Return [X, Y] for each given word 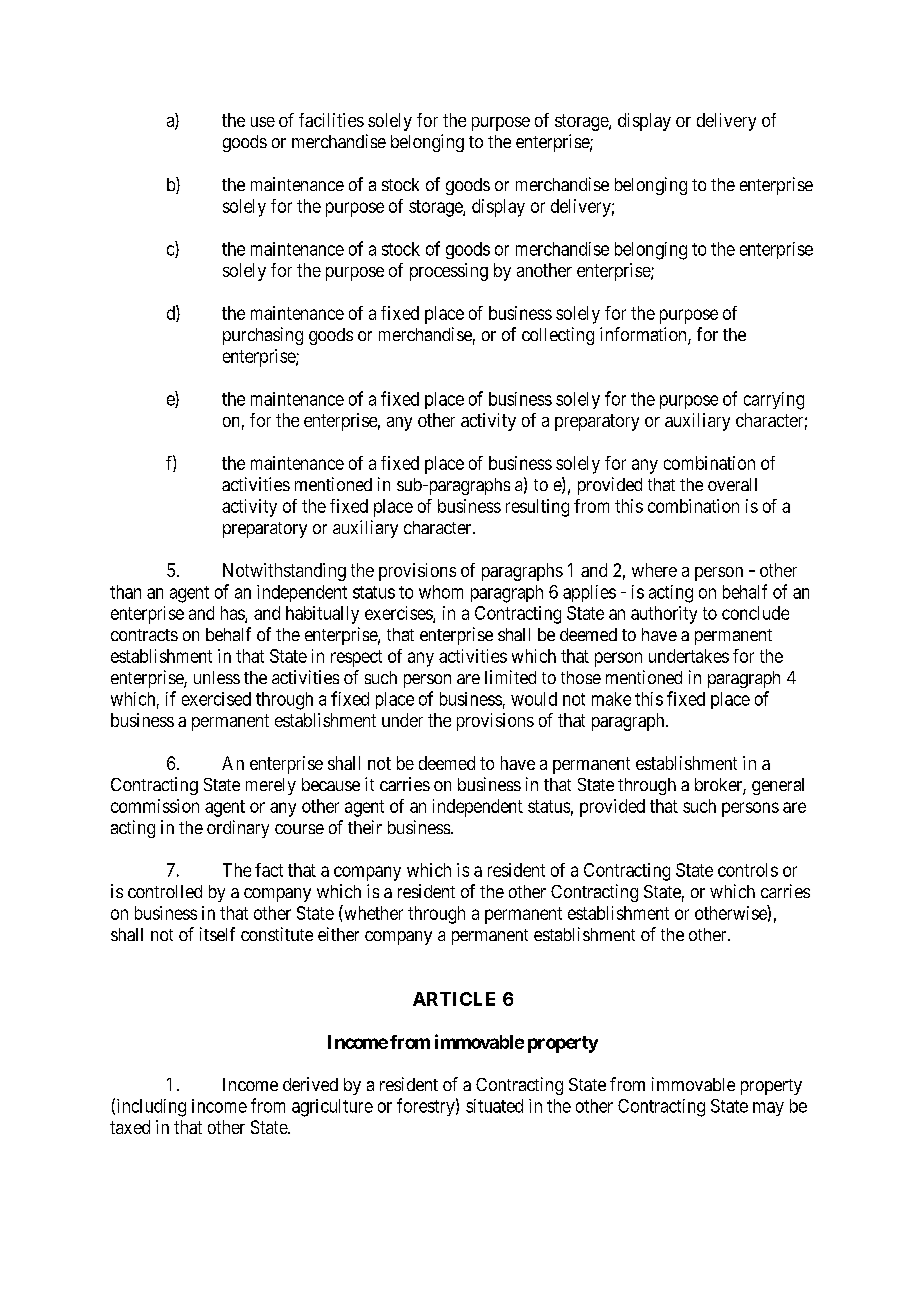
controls [748, 870]
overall [732, 484]
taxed [130, 1127]
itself [217, 934]
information [644, 335]
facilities [331, 120]
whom [441, 592]
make [611, 699]
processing [449, 272]
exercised [216, 699]
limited [510, 677]
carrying [774, 401]
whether [372, 912]
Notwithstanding [284, 572]
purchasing [263, 336]
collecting [558, 336]
